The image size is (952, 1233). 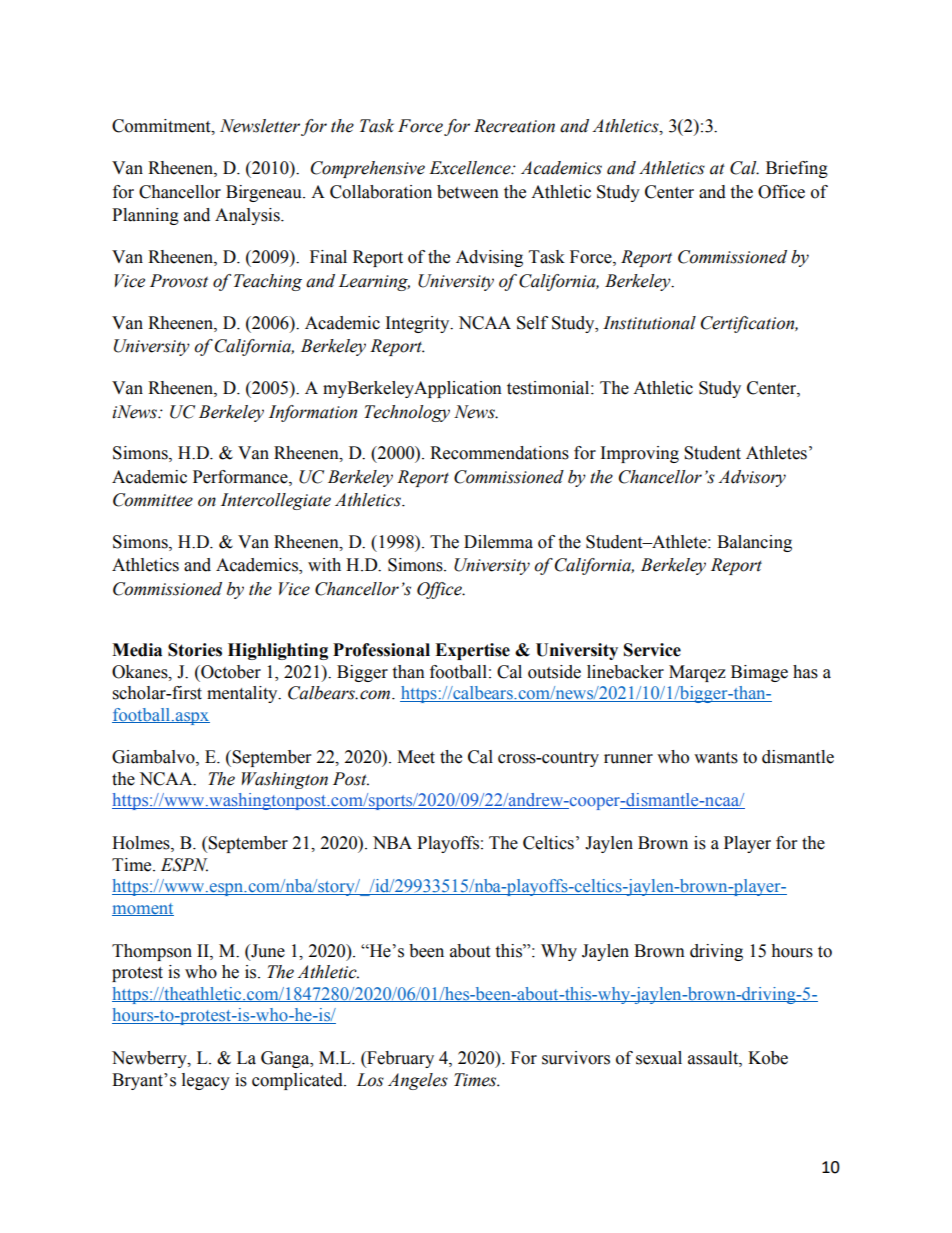 I want to click on wants, so click(x=716, y=758).
